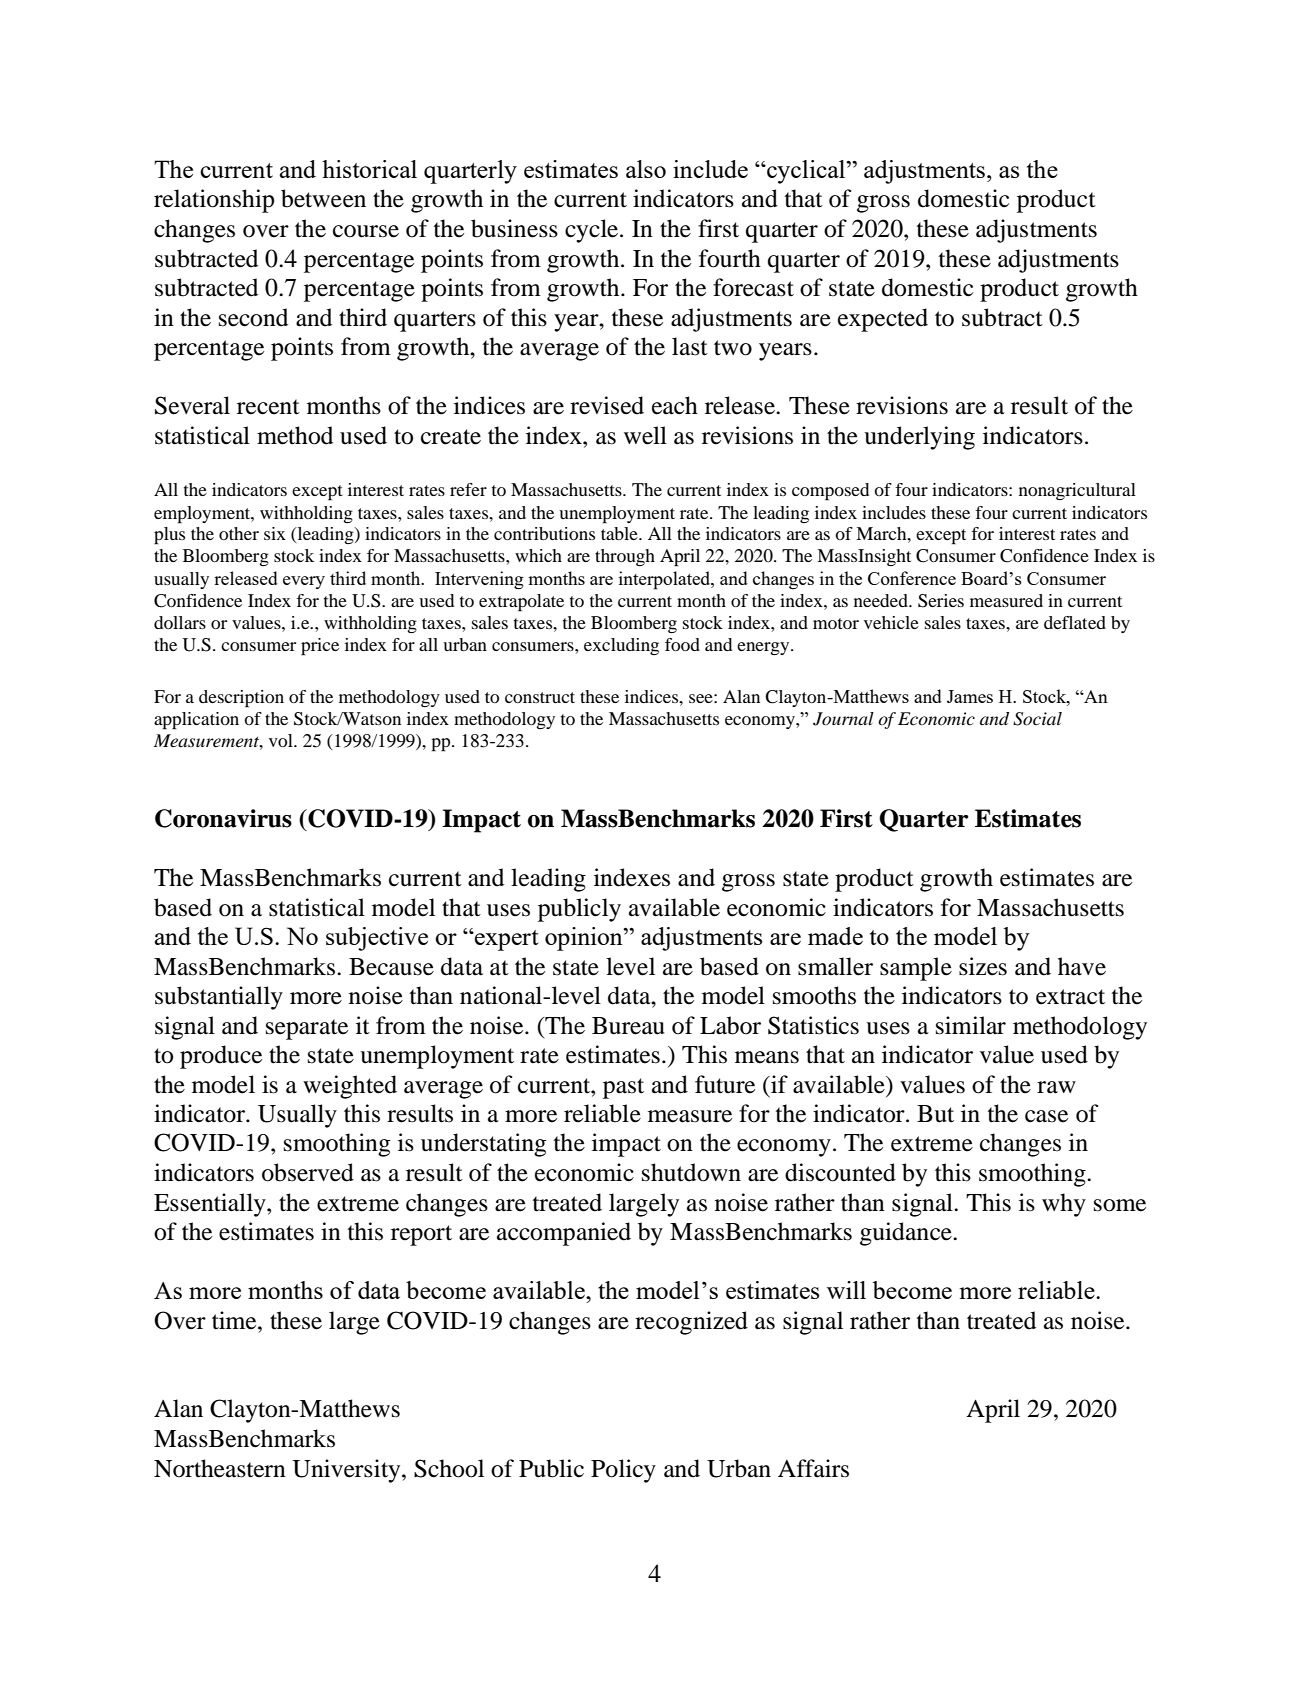  What do you see at coordinates (323, 198) in the screenshot?
I see `between` at bounding box center [323, 198].
